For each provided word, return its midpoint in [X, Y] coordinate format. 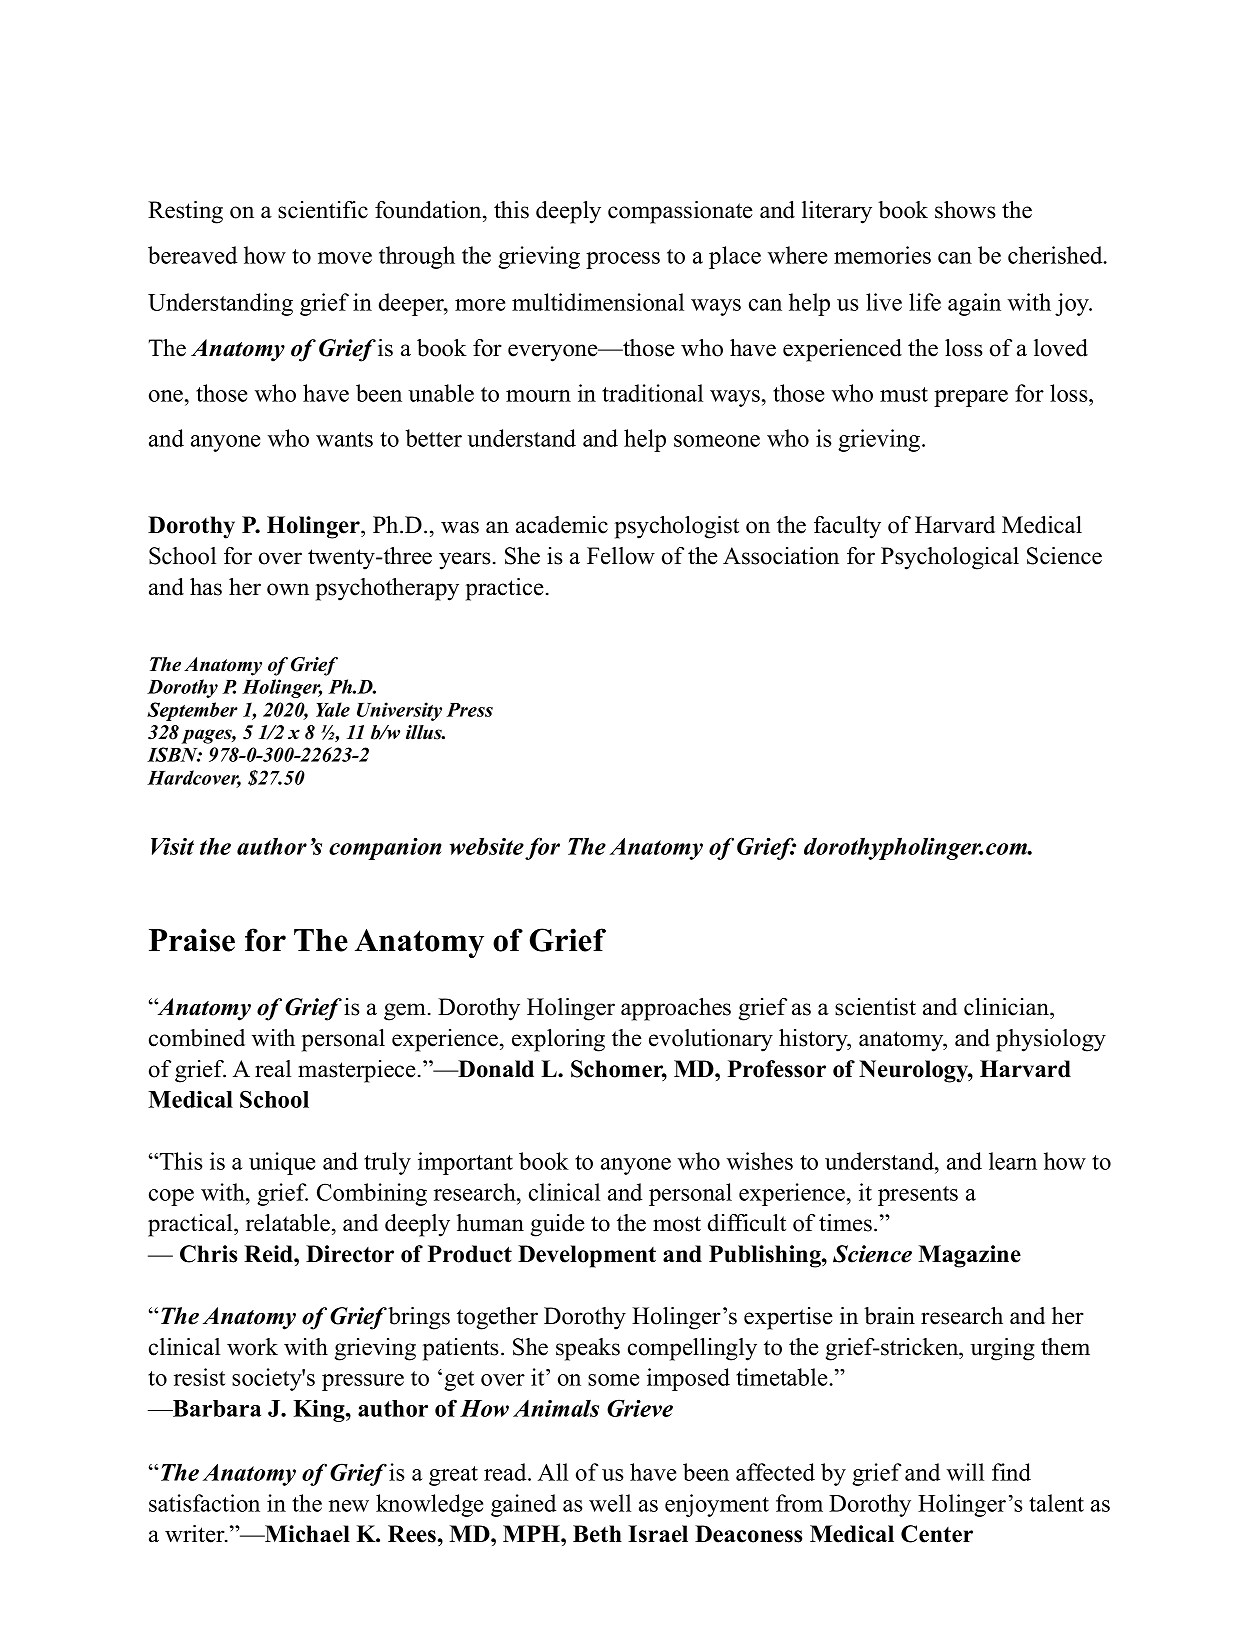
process [623, 260]
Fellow [621, 556]
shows [965, 210]
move [345, 258]
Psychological [950, 558]
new [349, 1506]
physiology [1051, 1040]
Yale [333, 709]
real [273, 1069]
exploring [558, 1040]
